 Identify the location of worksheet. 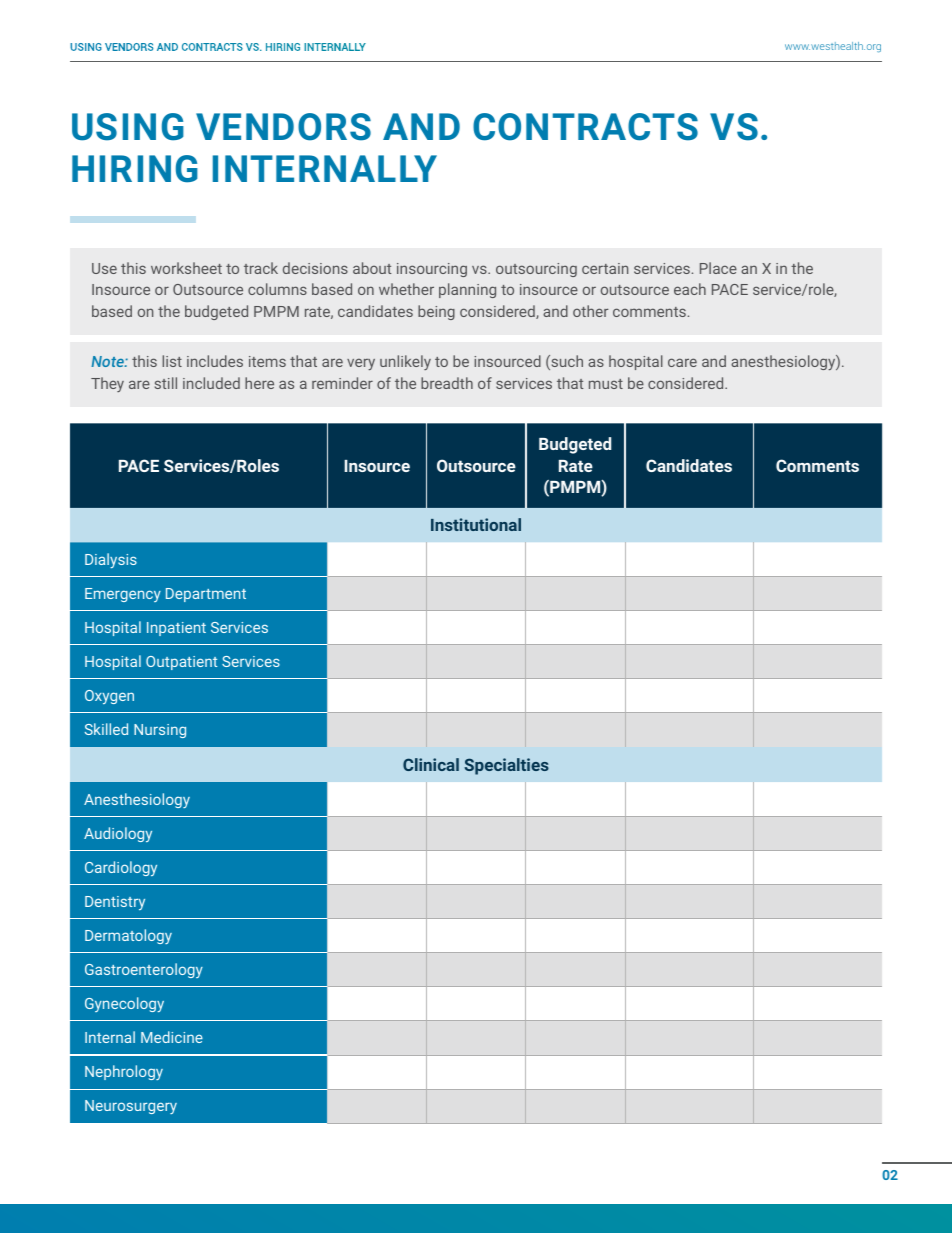
(186, 268).
